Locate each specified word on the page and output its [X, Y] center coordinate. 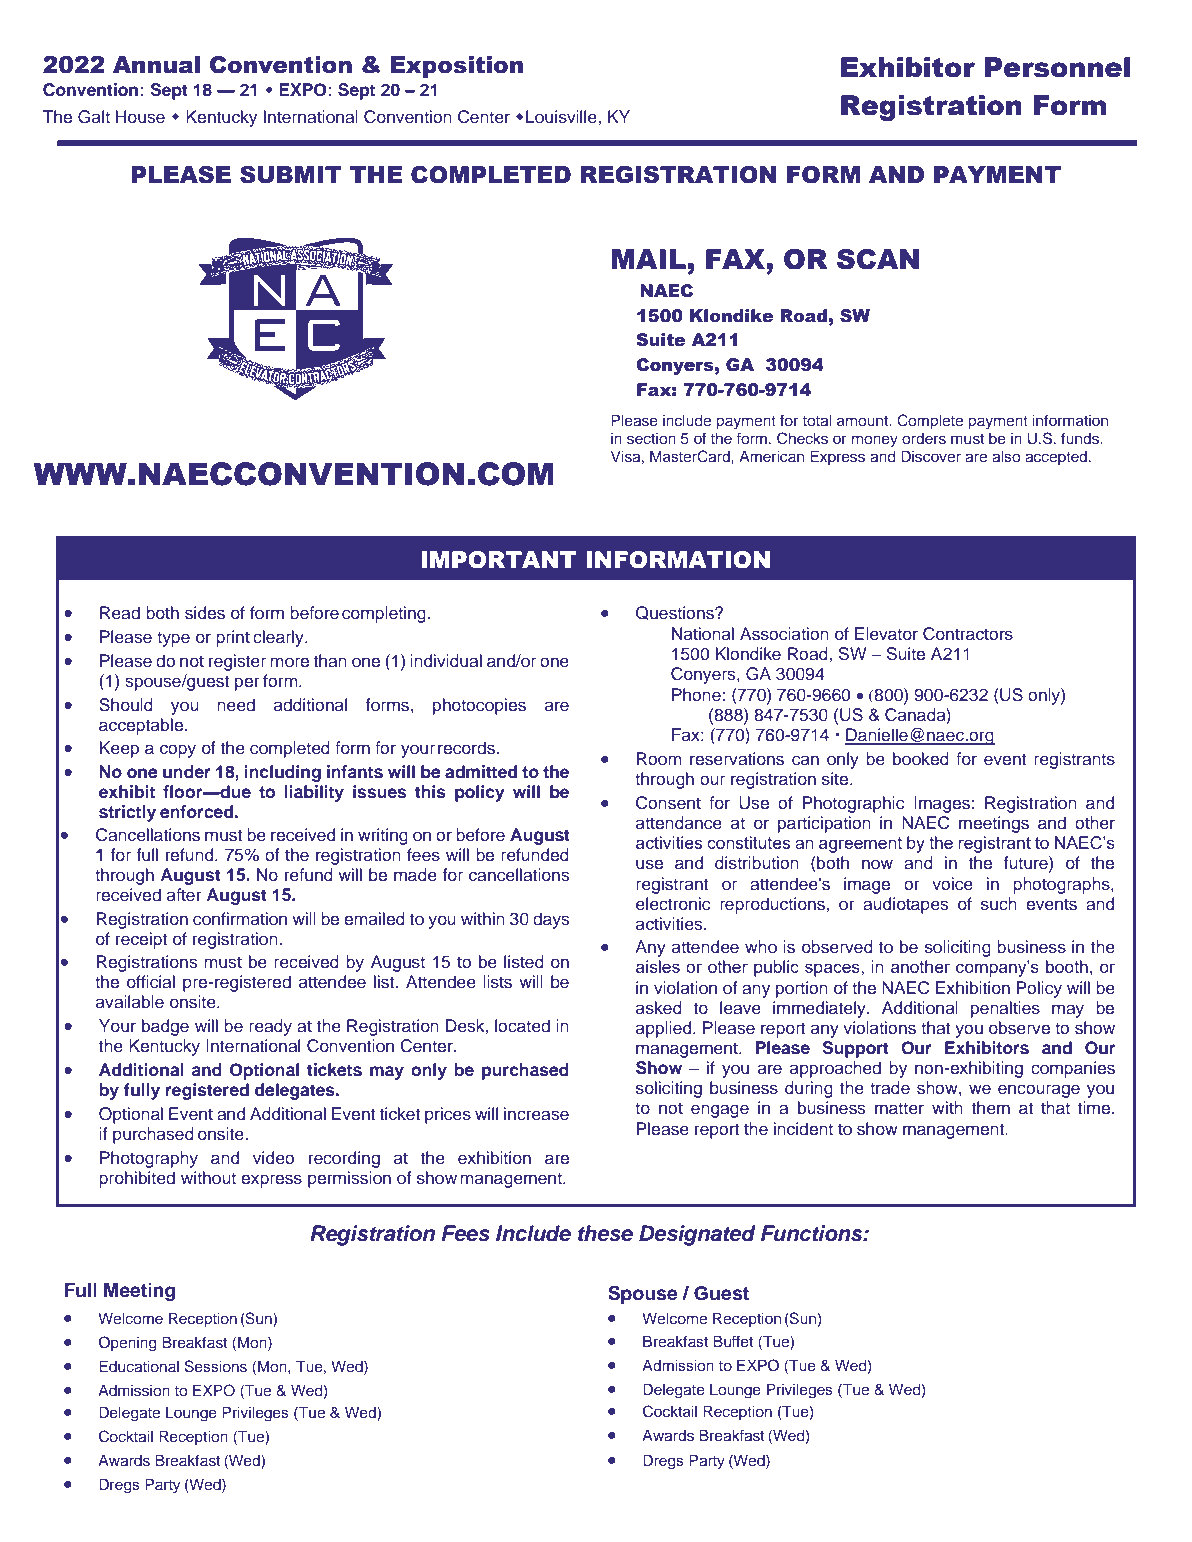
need [236, 705]
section [651, 438]
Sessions [216, 1366]
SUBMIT [291, 175]
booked [921, 759]
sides [205, 613]
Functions [813, 1233]
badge [165, 1027]
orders [924, 438]
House [140, 117]
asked [659, 1008]
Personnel [1057, 67]
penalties [1005, 1009]
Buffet [733, 1341]
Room [659, 759]
